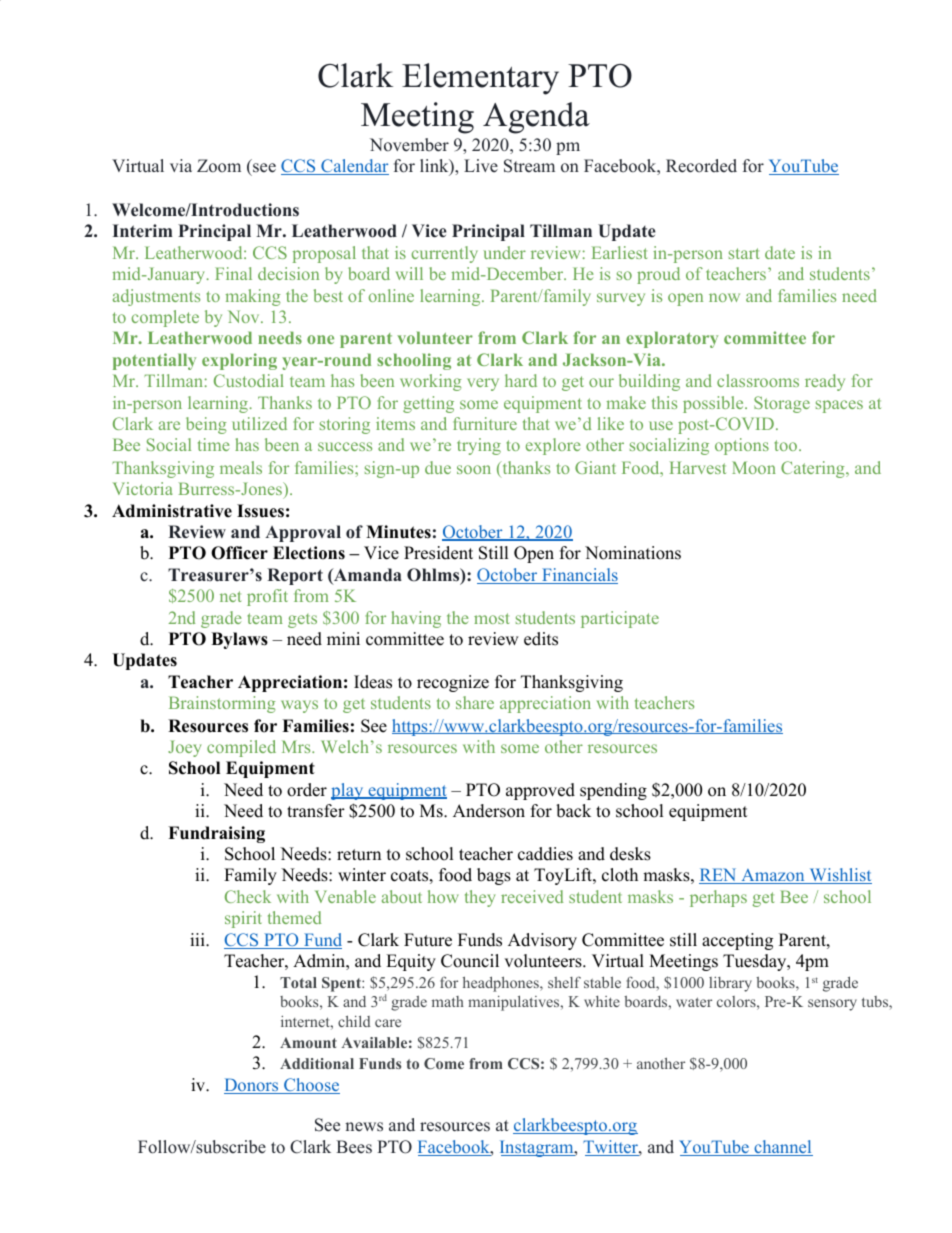  What do you see at coordinates (219, 166) in the screenshot?
I see `Zoom` at bounding box center [219, 166].
